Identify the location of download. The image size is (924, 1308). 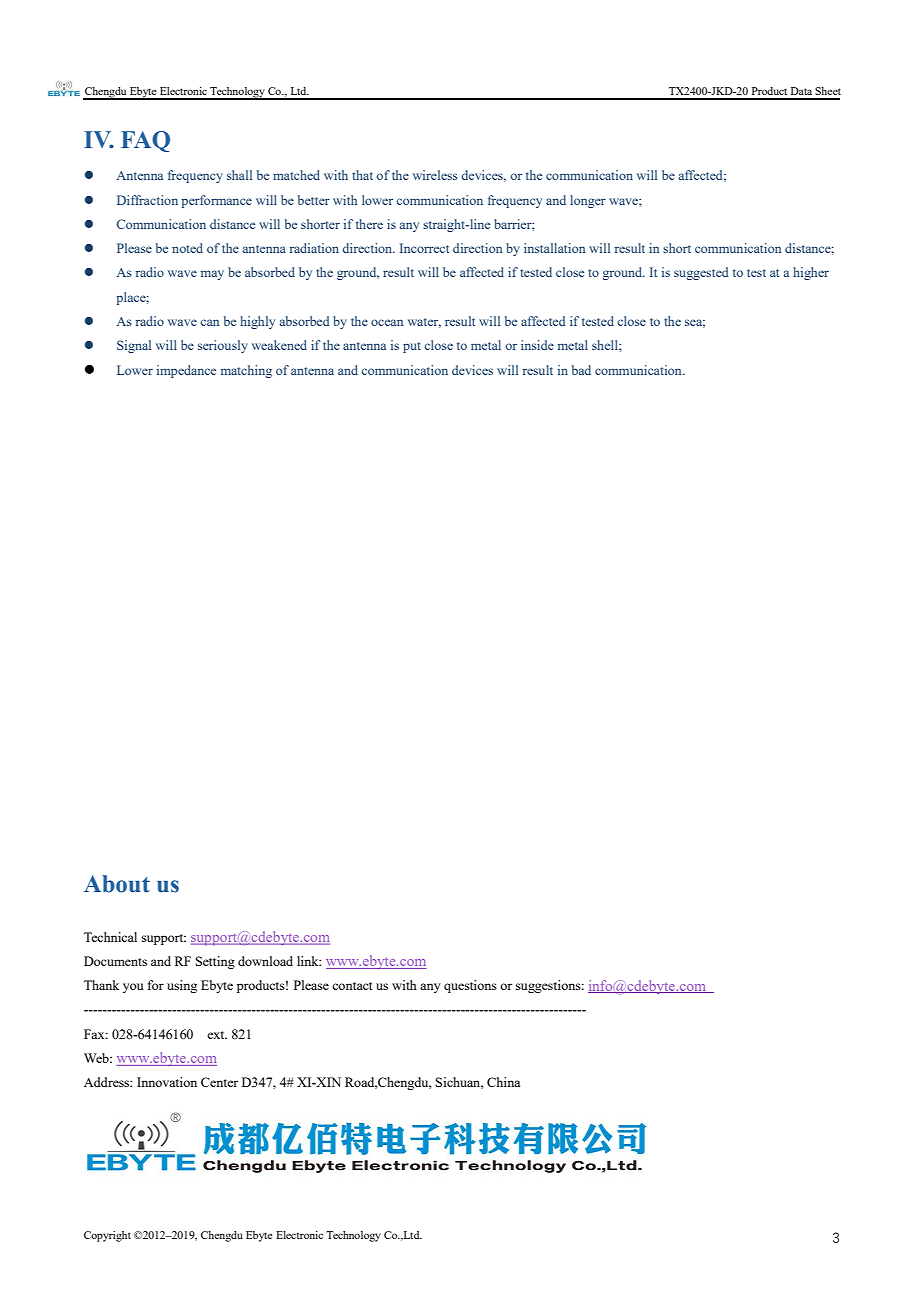
(265, 961).
